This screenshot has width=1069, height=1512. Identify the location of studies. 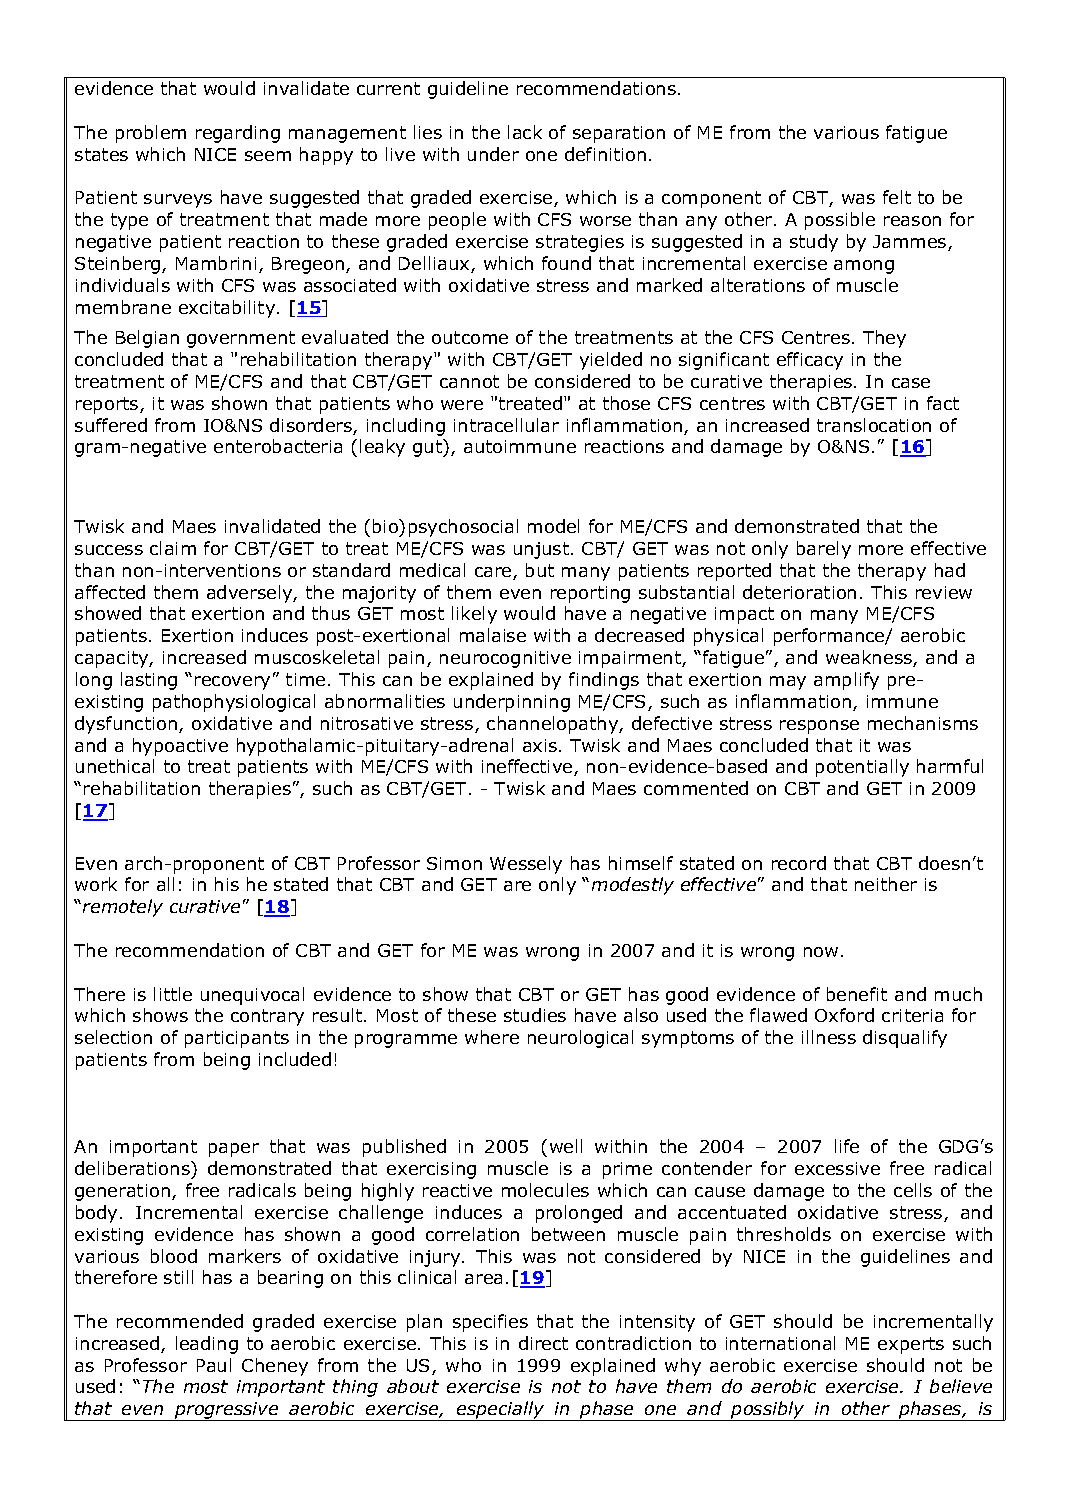
(535, 1015).
